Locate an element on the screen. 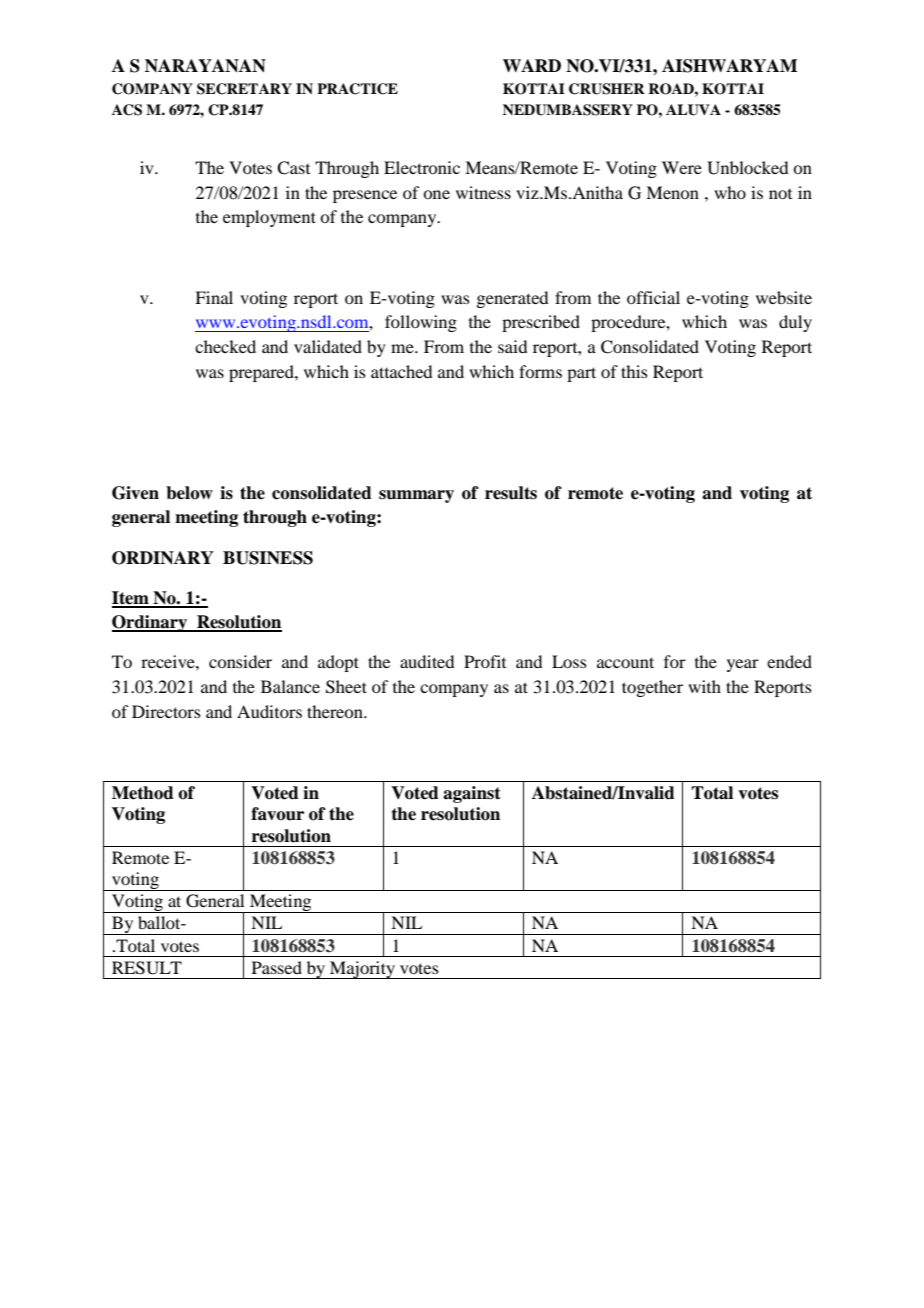  consider is located at coordinates (240, 661).
